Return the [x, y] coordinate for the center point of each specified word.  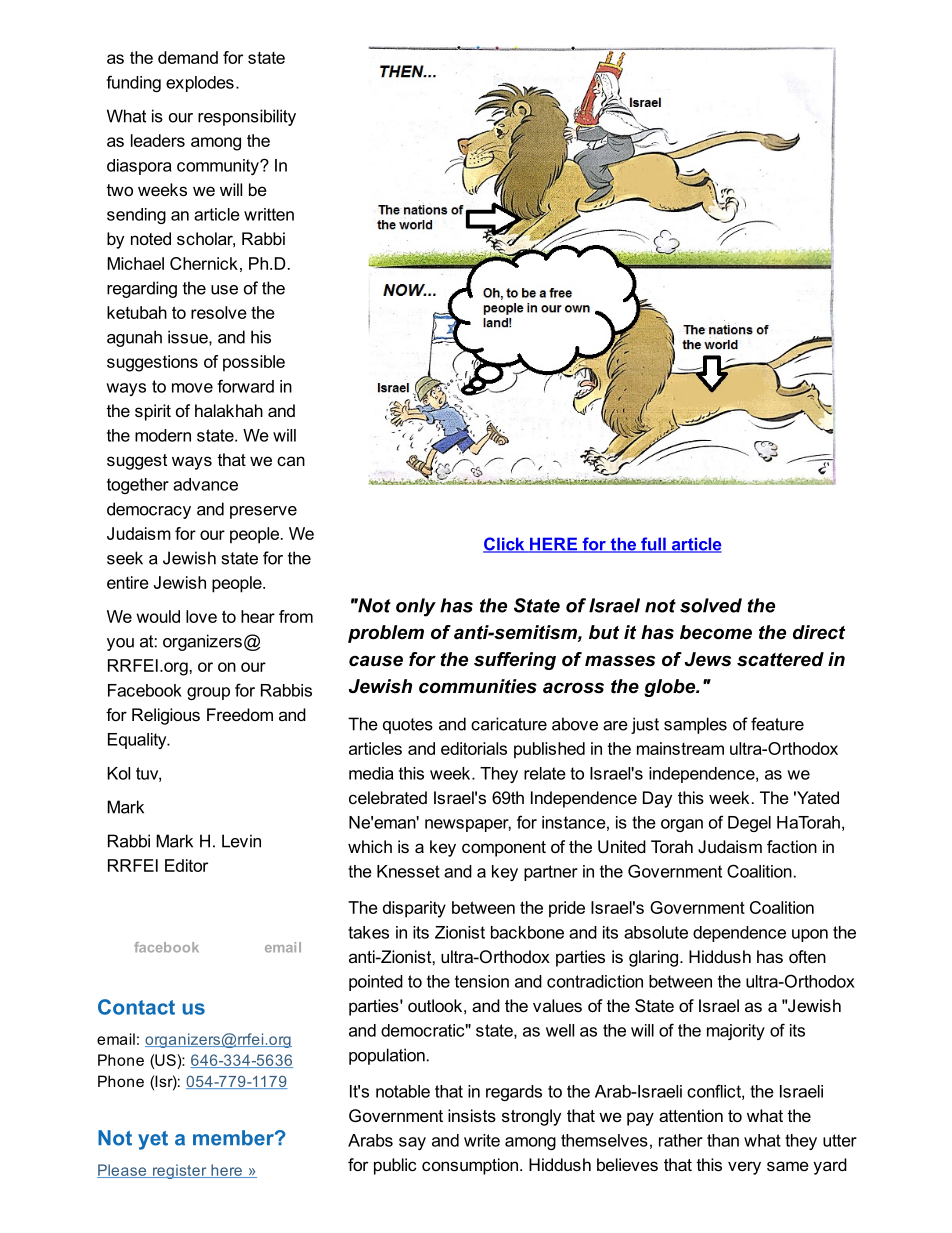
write [482, 1140]
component [504, 849]
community [219, 167]
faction [792, 846]
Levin [241, 841]
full [653, 545]
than [723, 1140]
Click [505, 545]
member [234, 1138]
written [269, 214]
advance [205, 484]
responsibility [247, 117]
